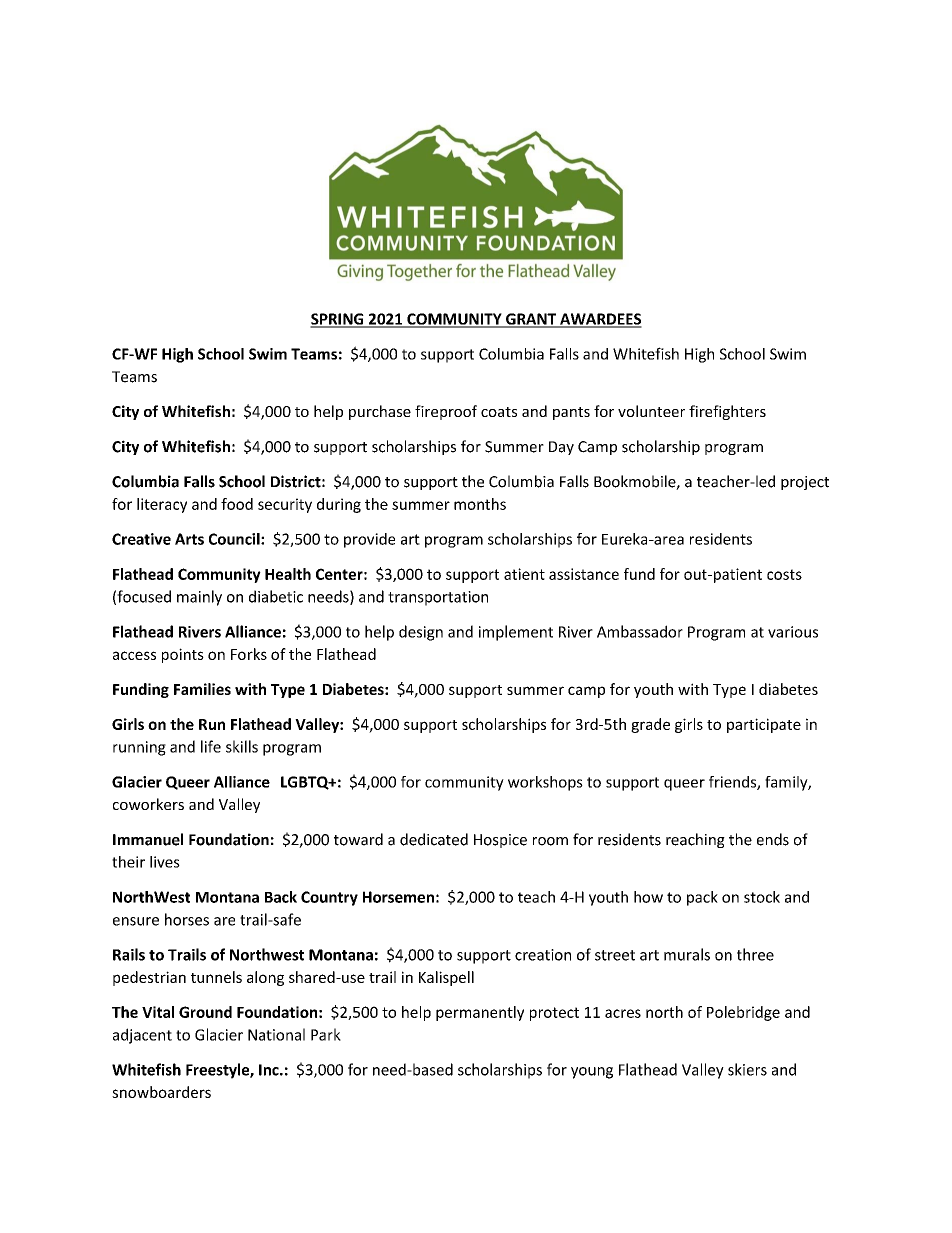 The image size is (952, 1233). What do you see at coordinates (421, 633) in the document?
I see `design` at bounding box center [421, 633].
